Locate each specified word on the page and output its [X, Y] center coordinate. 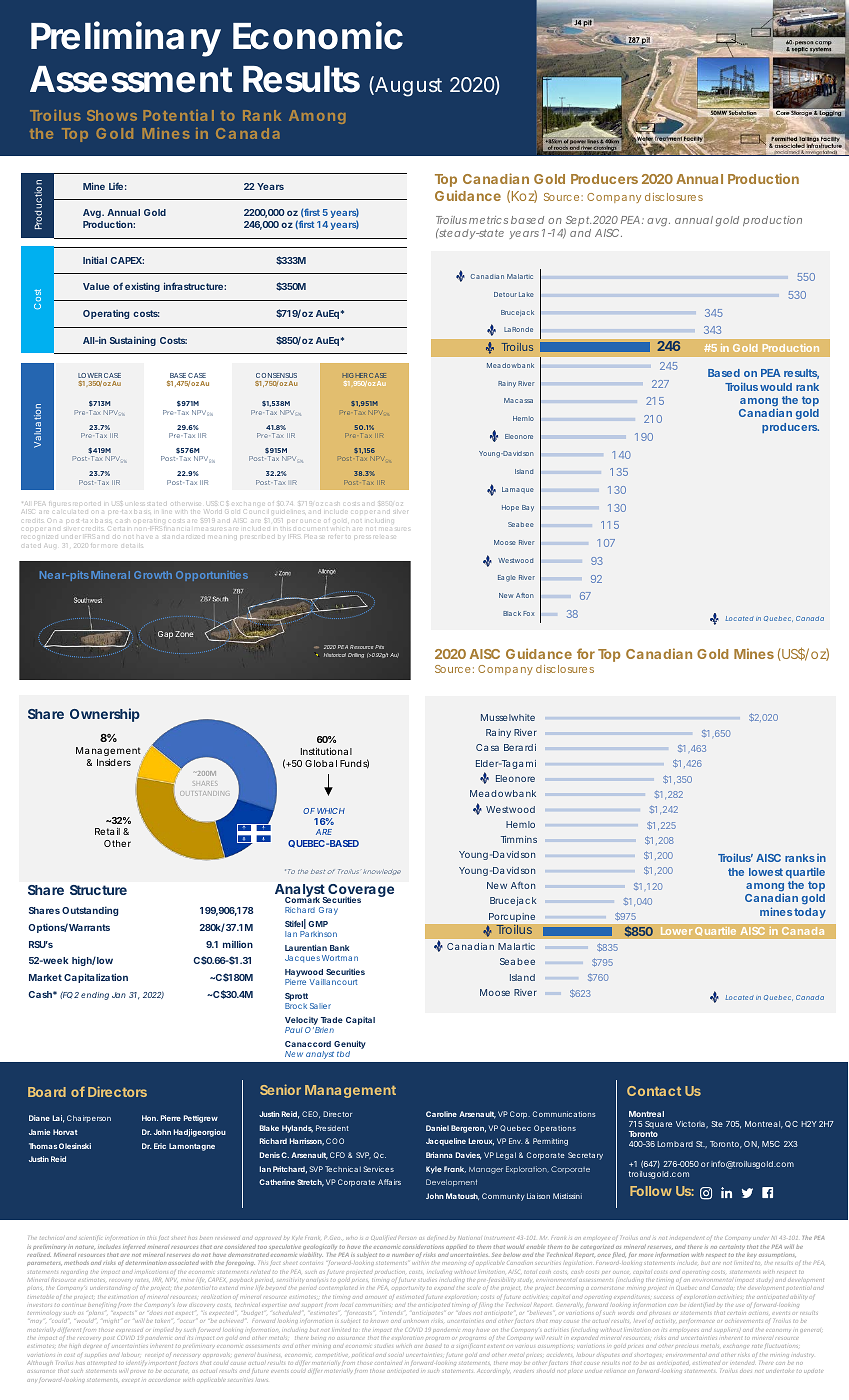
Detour [505, 294]
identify [137, 1363]
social [396, 1355]
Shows [112, 115]
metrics [488, 220]
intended [742, 1363]
